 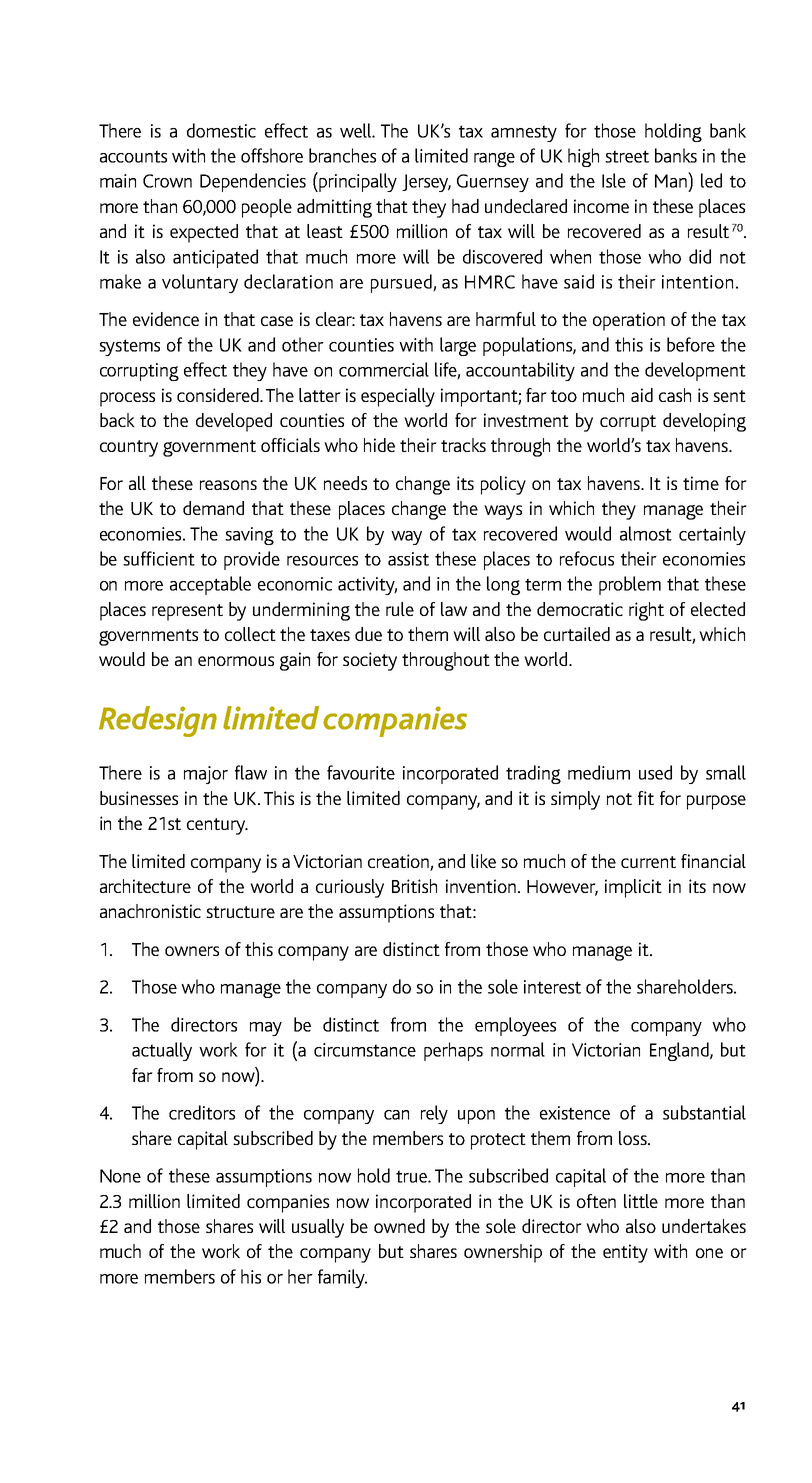 I want to click on almost, so click(x=646, y=533).
